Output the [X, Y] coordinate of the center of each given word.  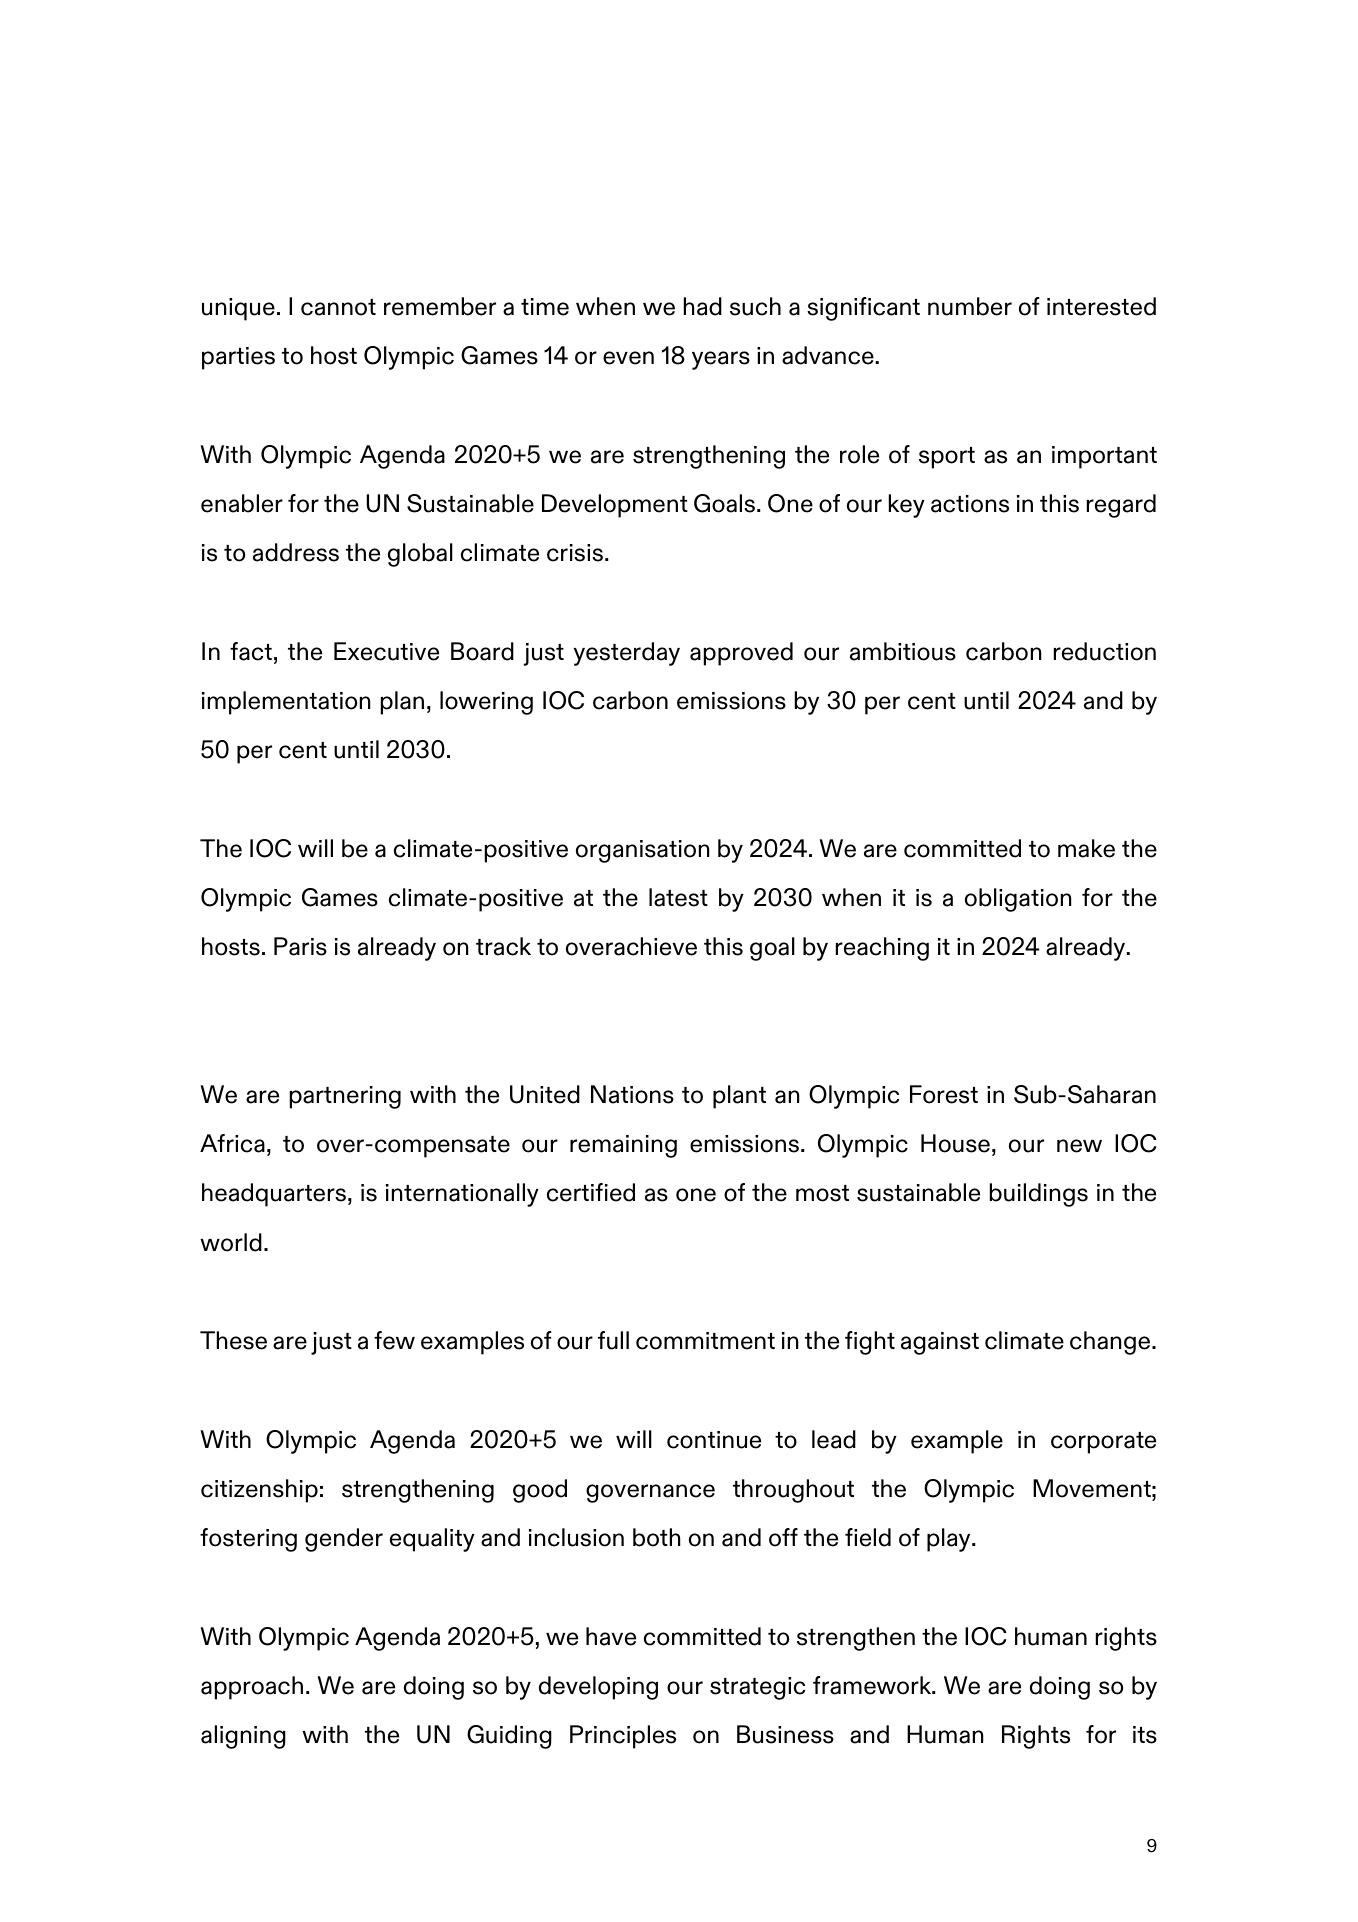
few [394, 1340]
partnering [345, 1097]
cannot [338, 307]
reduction [1105, 651]
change [1111, 1343]
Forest [944, 1094]
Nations [632, 1094]
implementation [286, 703]
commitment [705, 1341]
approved [741, 654]
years [721, 360]
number [970, 306]
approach [252, 1688]
